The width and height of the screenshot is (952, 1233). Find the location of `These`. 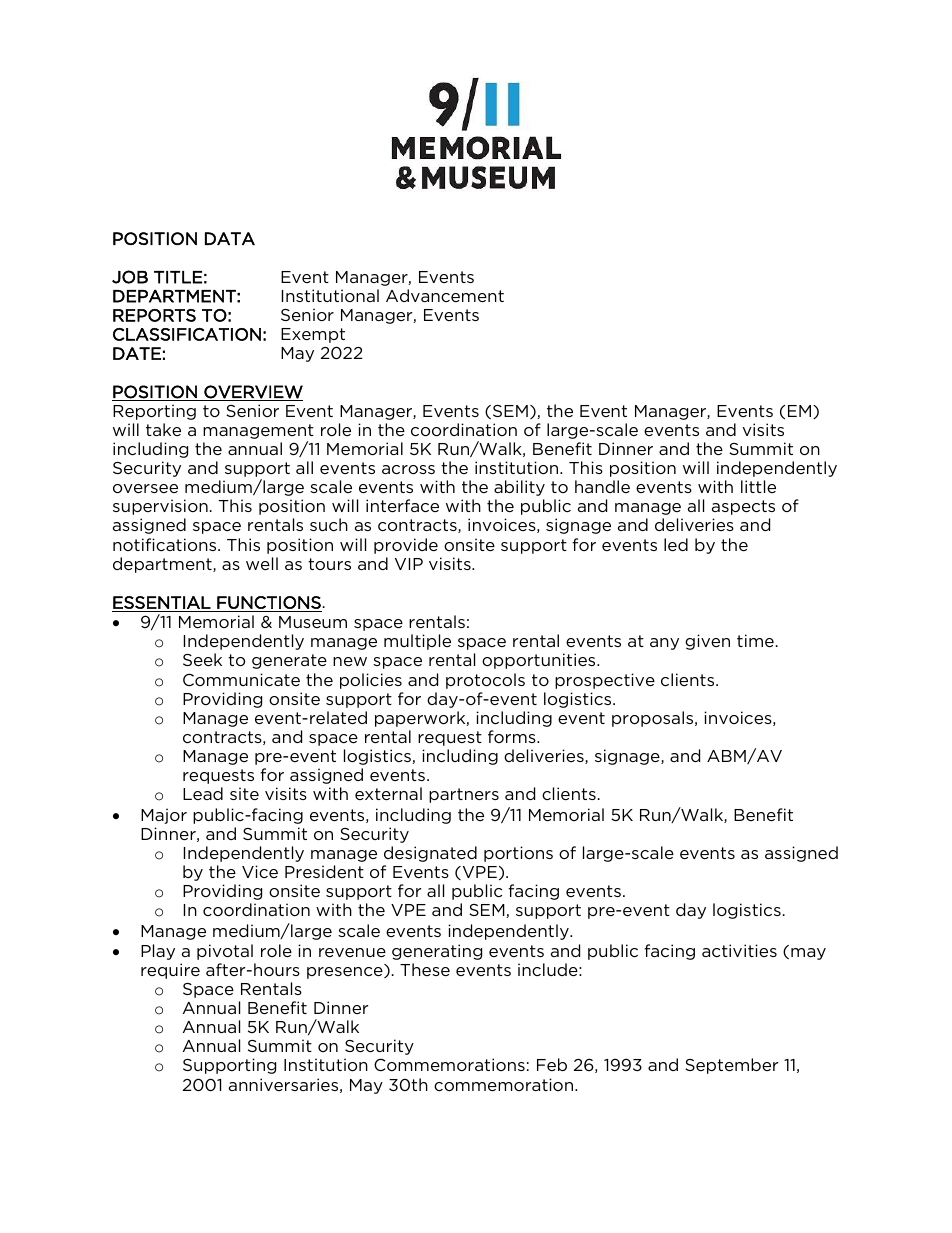

These is located at coordinates (425, 969).
